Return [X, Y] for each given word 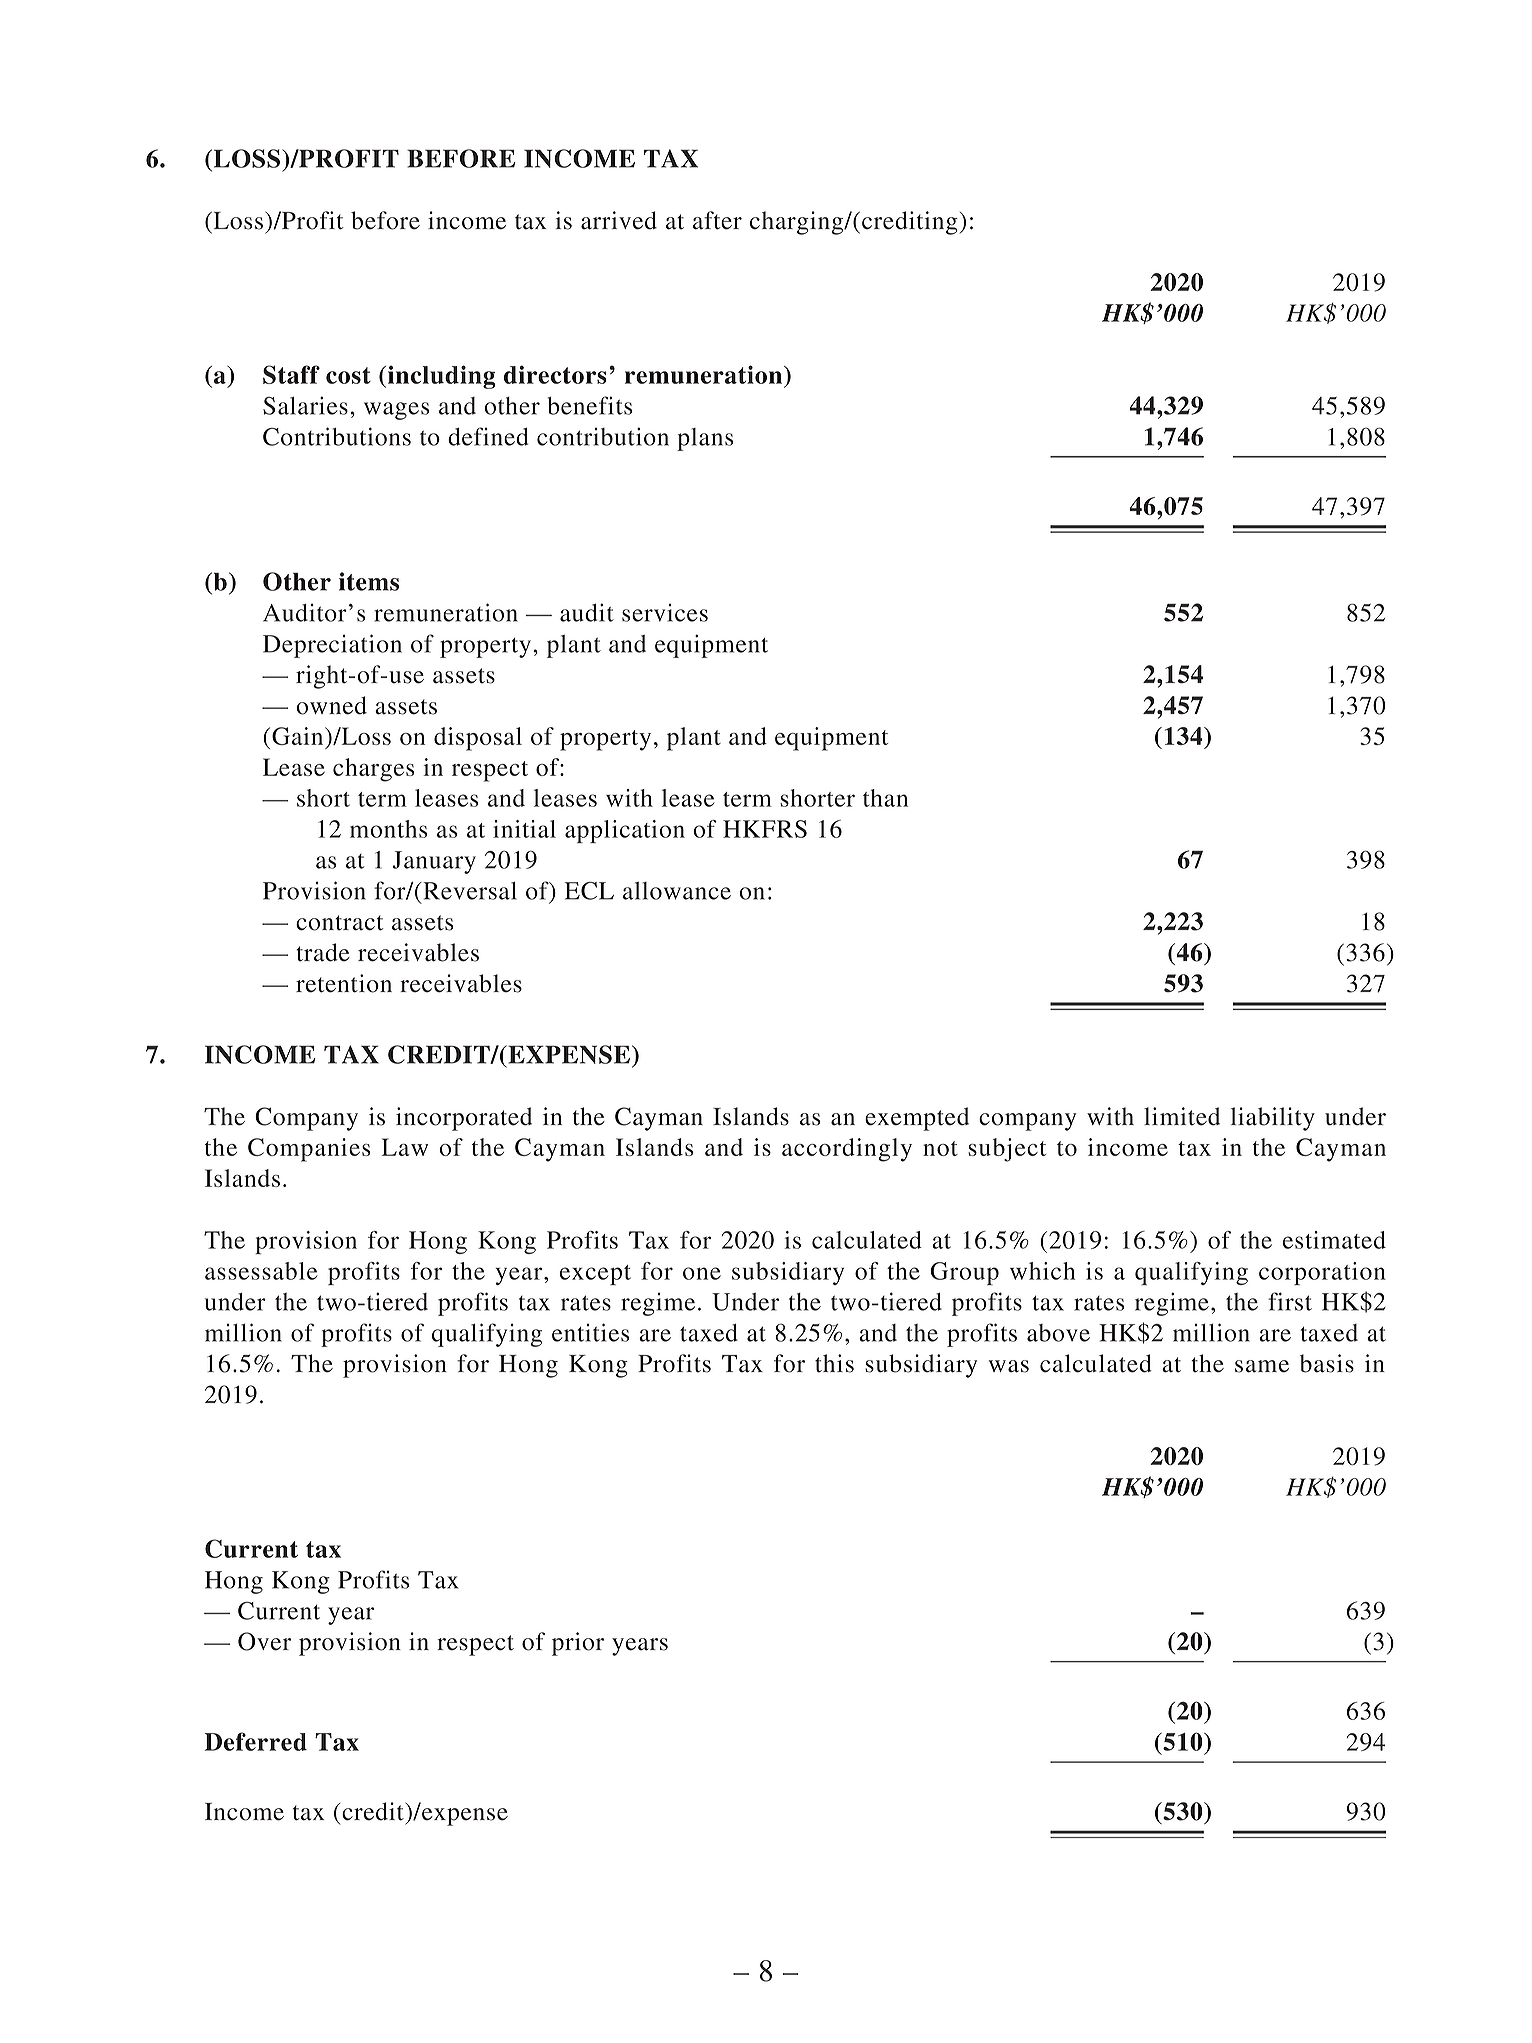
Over [264, 1641]
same [1262, 1366]
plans [705, 439]
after [717, 220]
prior [578, 1644]
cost [348, 375]
